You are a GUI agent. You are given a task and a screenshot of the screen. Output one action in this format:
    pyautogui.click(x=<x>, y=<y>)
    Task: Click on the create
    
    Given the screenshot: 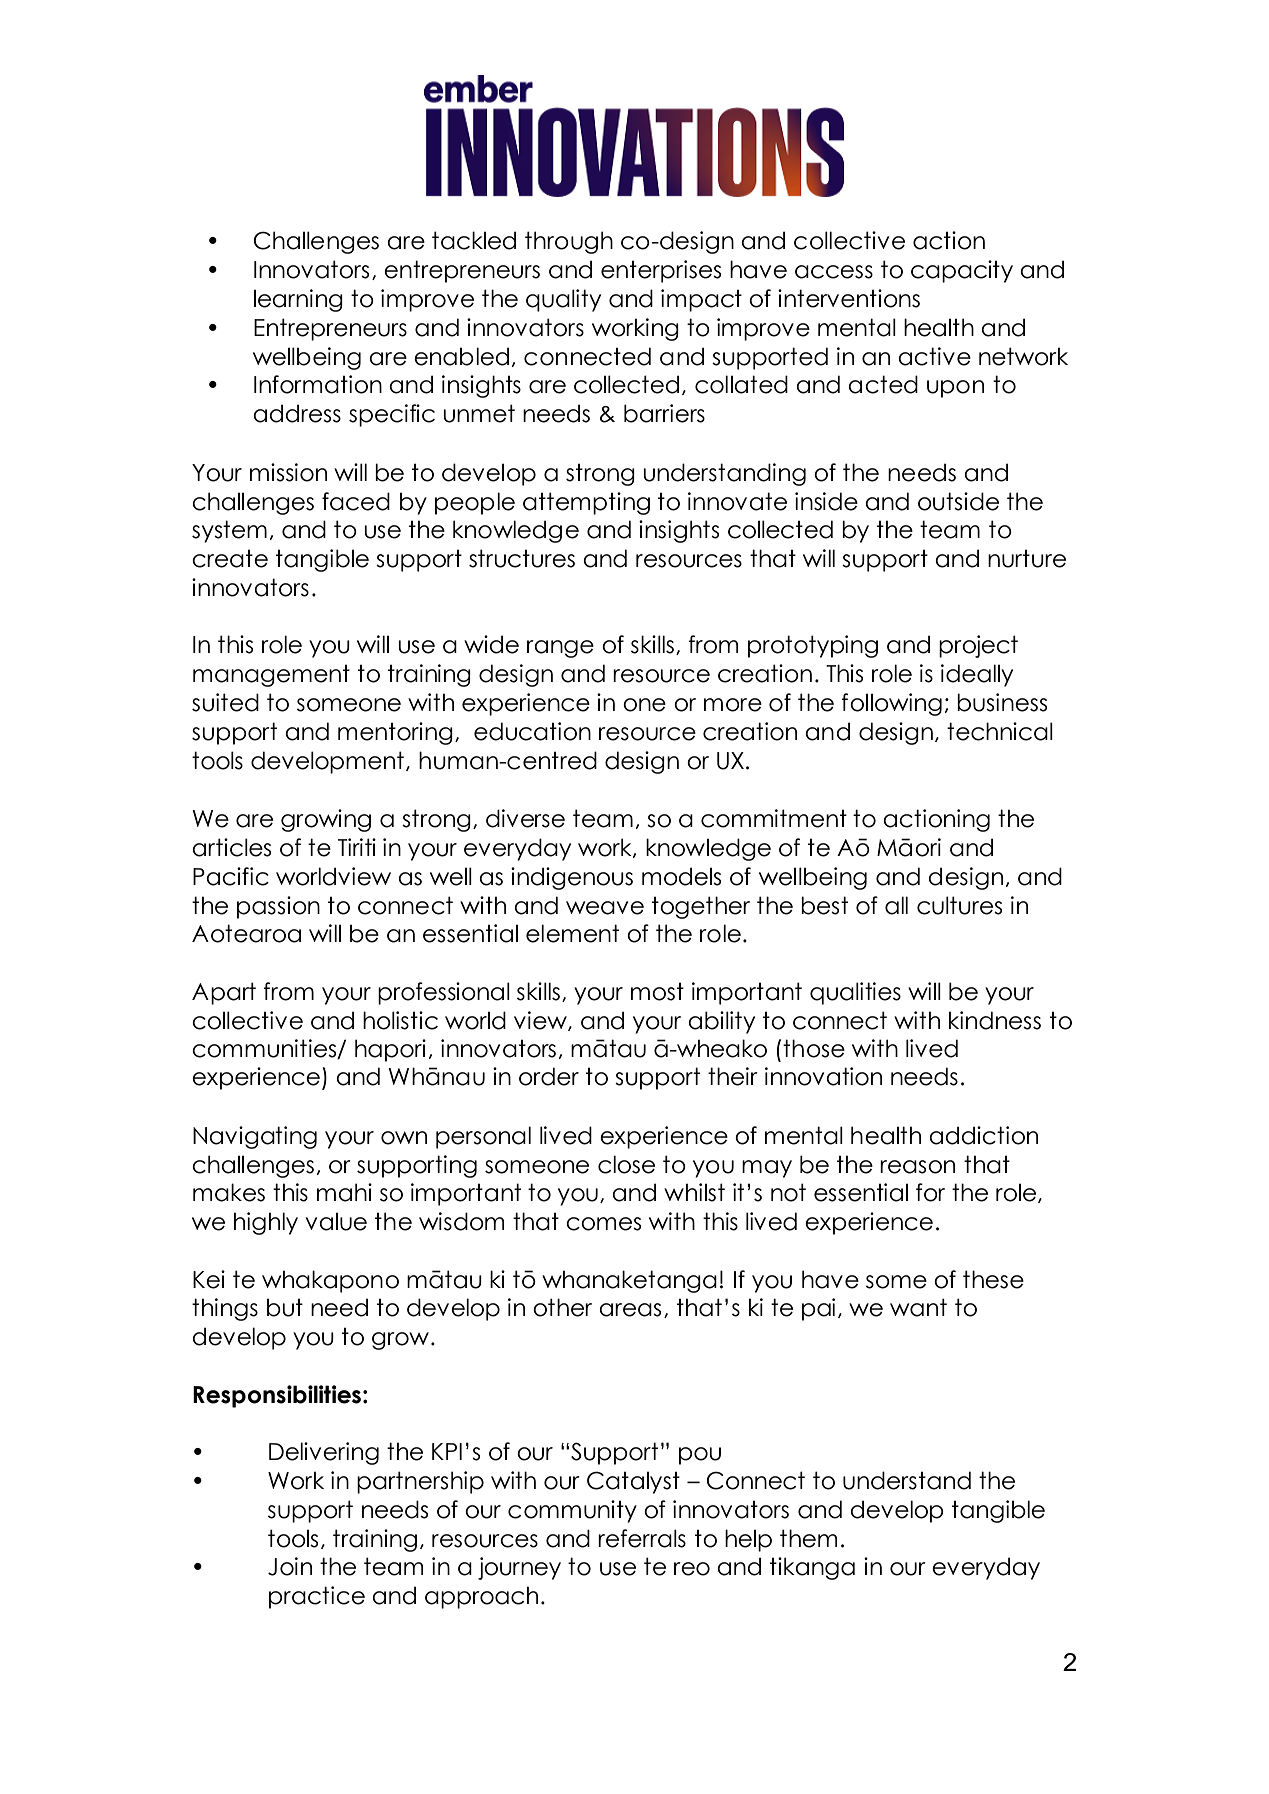 What is the action you would take?
    pyautogui.click(x=230, y=559)
